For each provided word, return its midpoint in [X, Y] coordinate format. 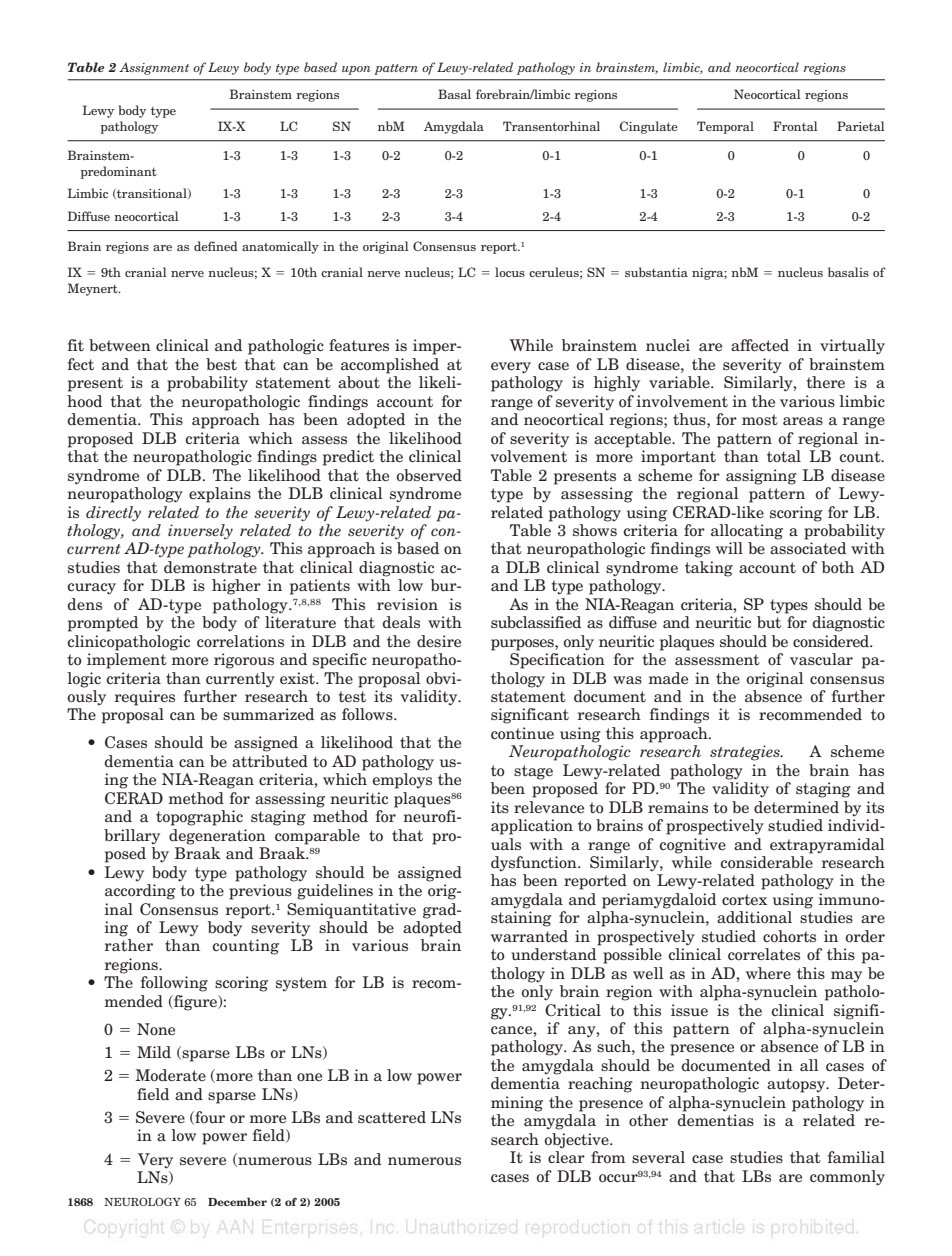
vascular [821, 659]
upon [356, 70]
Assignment [154, 69]
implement [127, 661]
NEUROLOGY [142, 1201]
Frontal [795, 126]
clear [566, 1157]
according [140, 892]
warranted [529, 936]
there [825, 382]
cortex [744, 899]
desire [439, 641]
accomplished [390, 366]
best [221, 364]
